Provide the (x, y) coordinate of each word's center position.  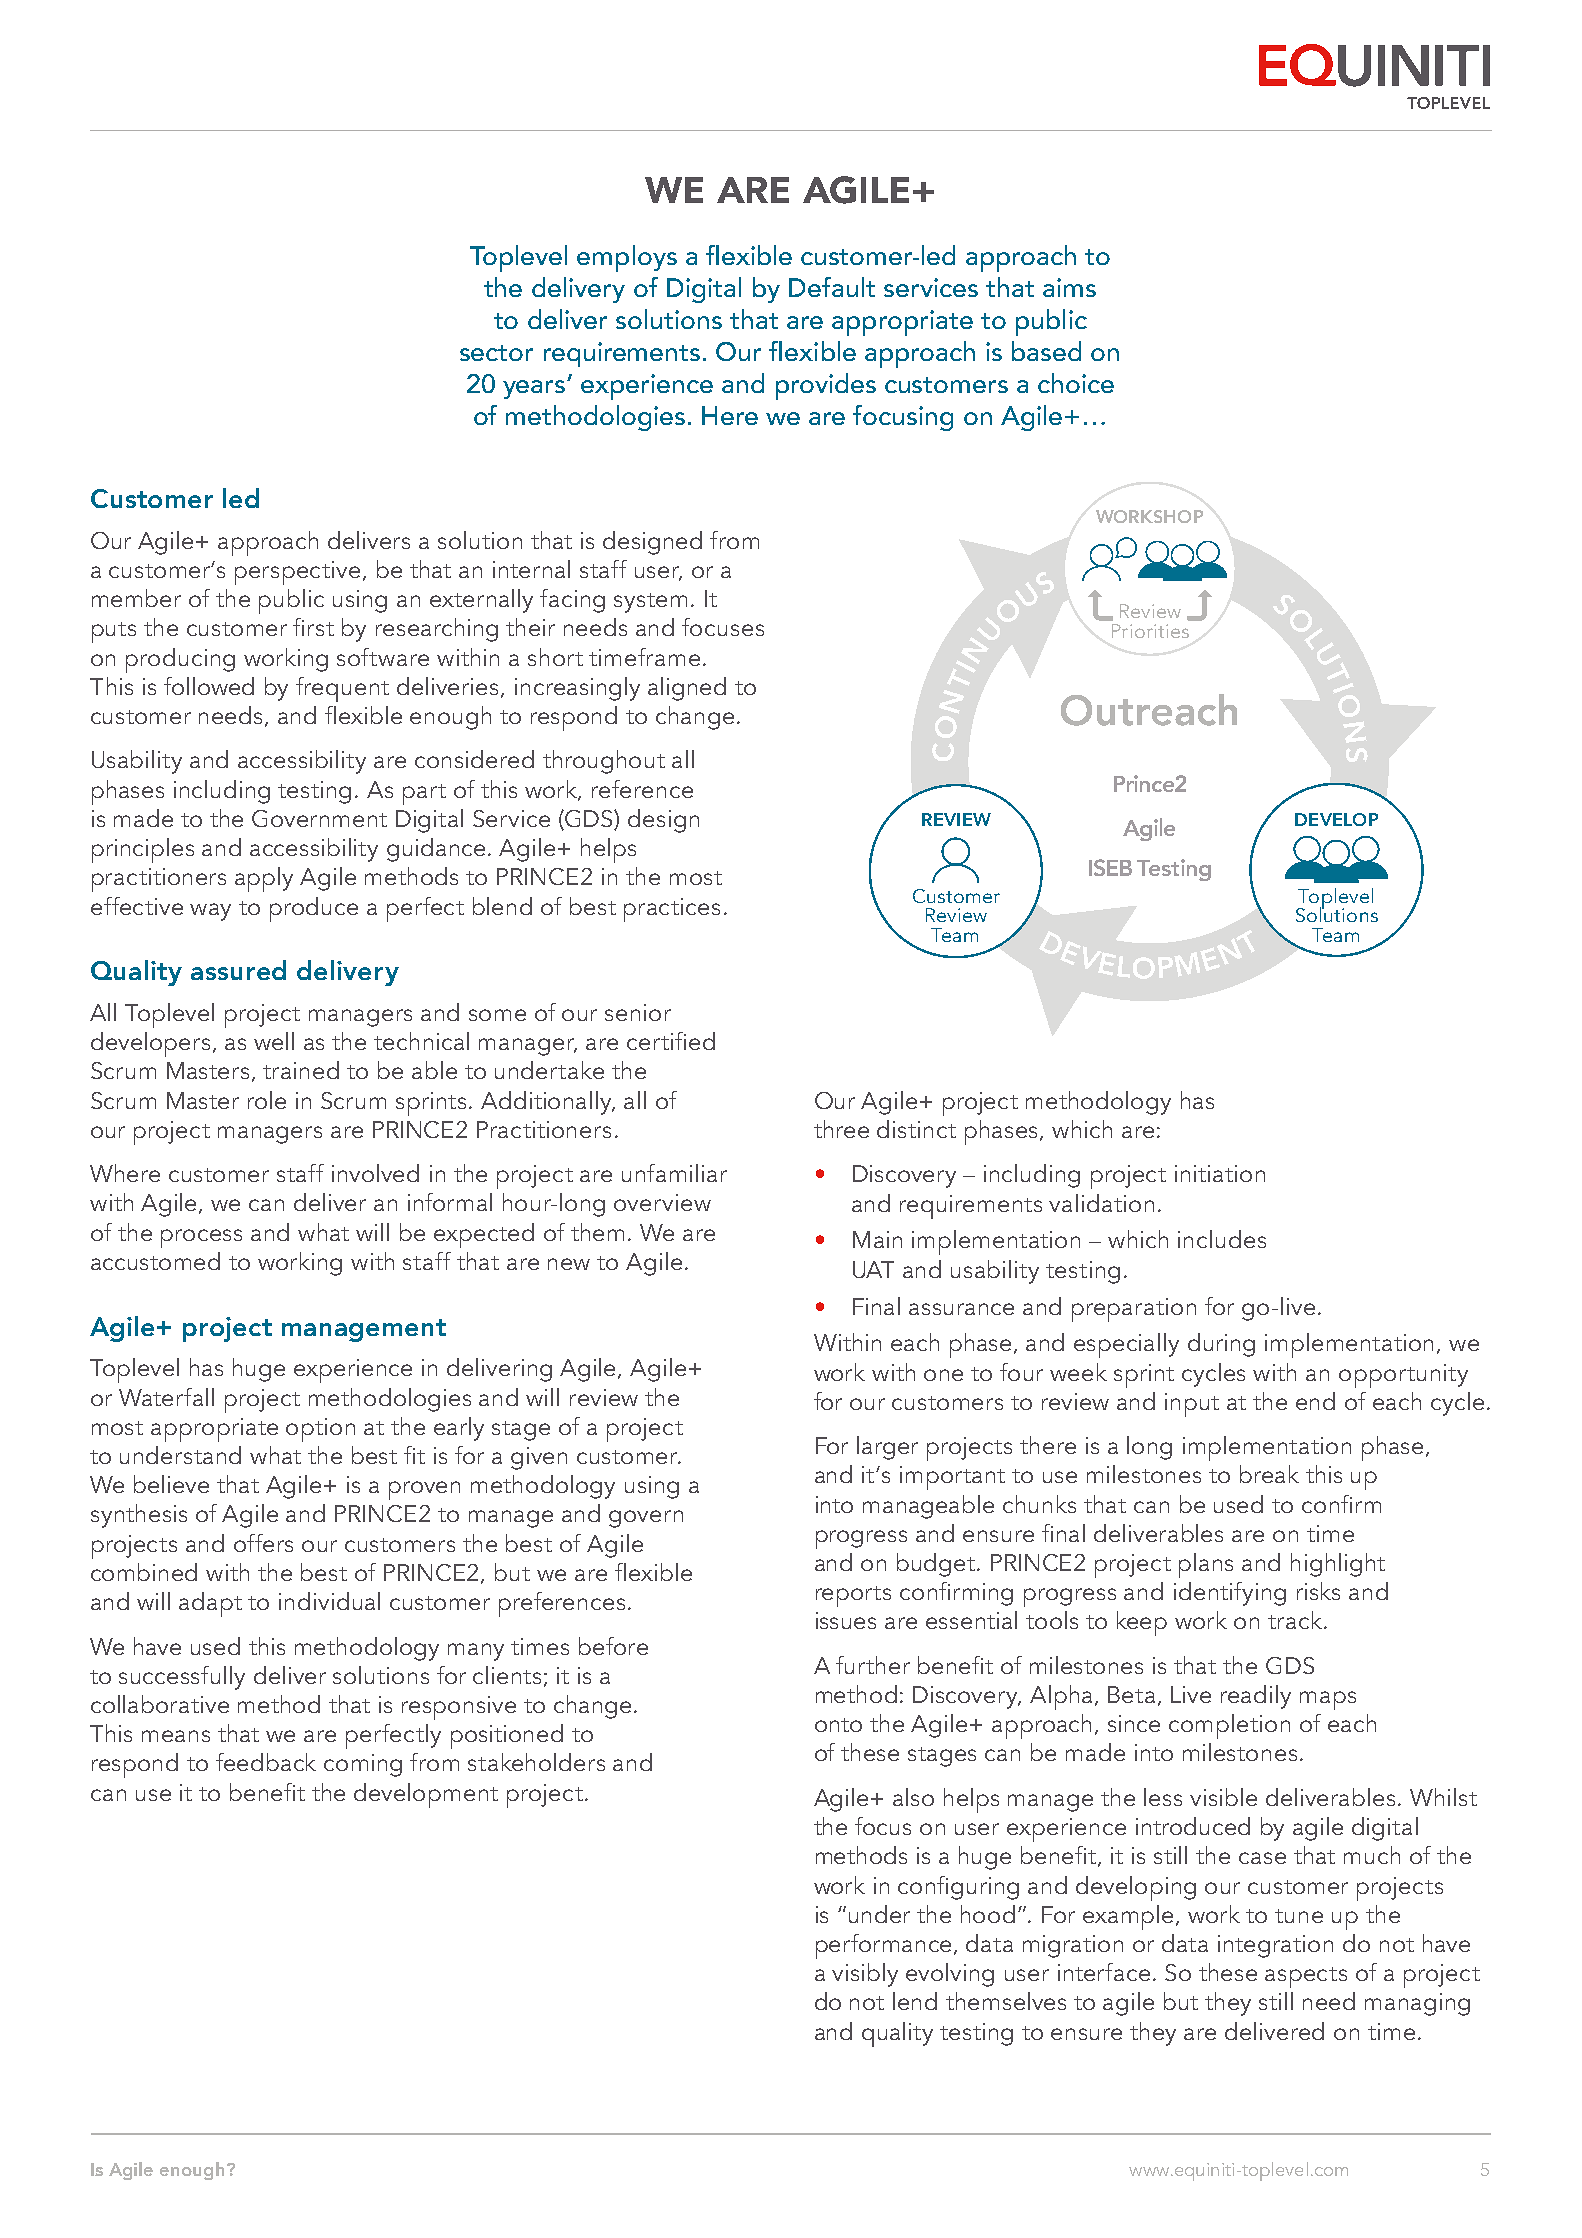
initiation (1220, 1173)
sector (496, 353)
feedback (266, 1762)
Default (832, 287)
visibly (865, 1975)
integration (1275, 1946)
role (267, 1100)
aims (1069, 287)
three (841, 1129)
